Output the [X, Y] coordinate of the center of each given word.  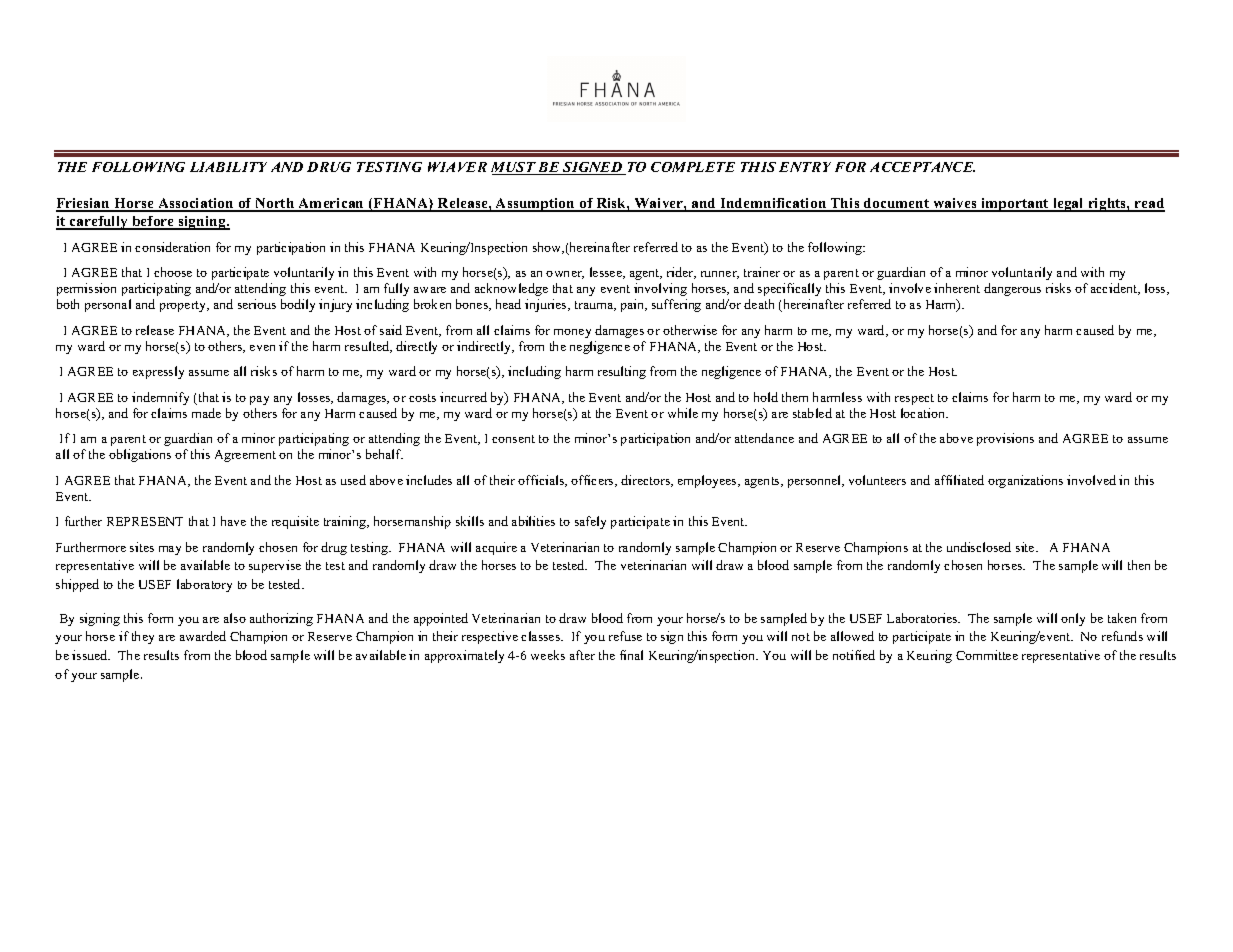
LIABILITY [228, 167]
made [206, 413]
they [143, 637]
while [683, 413]
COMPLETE [693, 167]
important [1015, 205]
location [924, 413]
